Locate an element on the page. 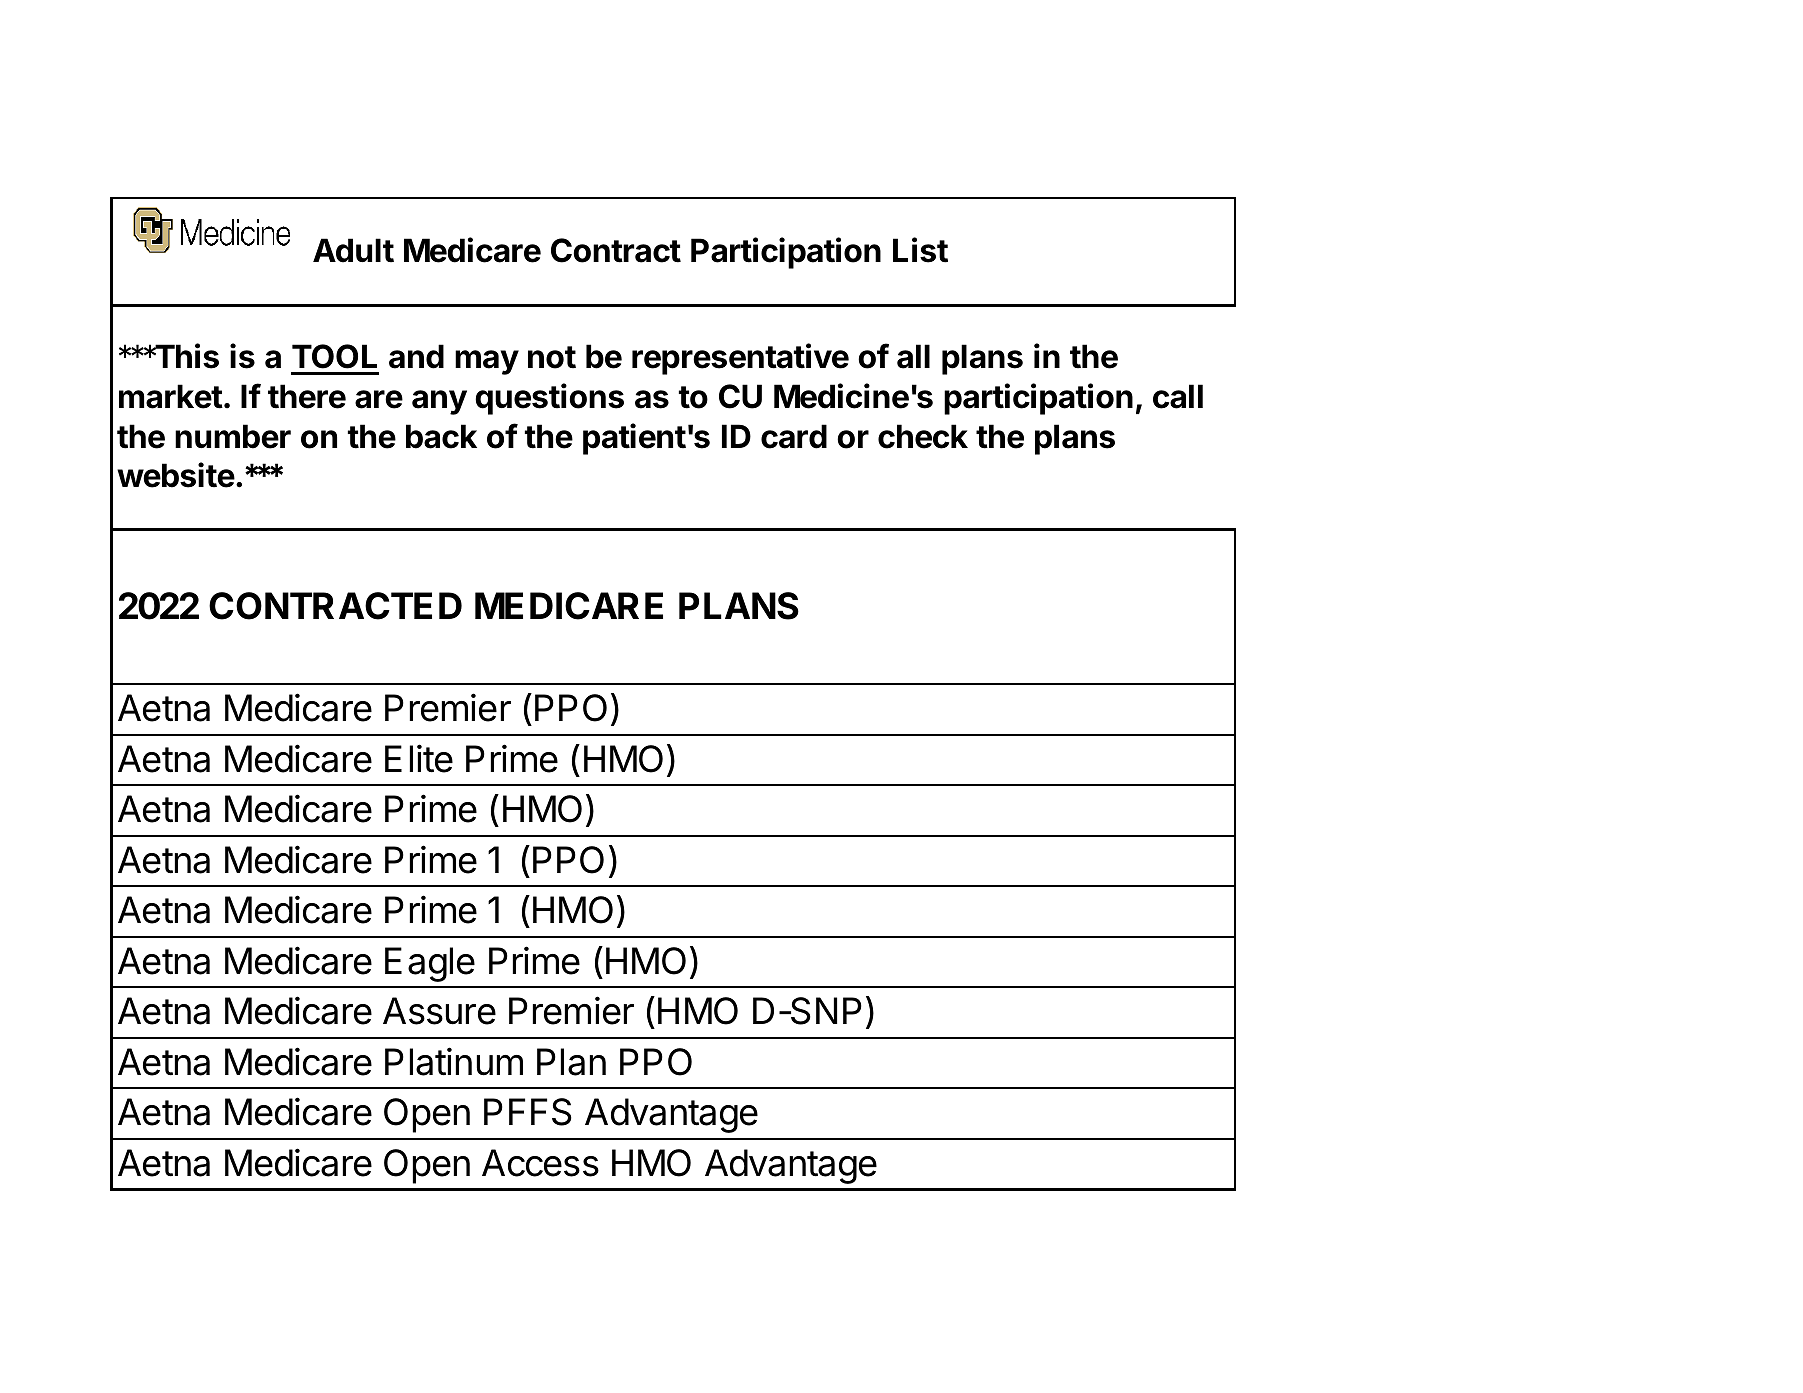 Image resolution: width=1803 pixels, height=1393 pixels. representative is located at coordinates (740, 359).
